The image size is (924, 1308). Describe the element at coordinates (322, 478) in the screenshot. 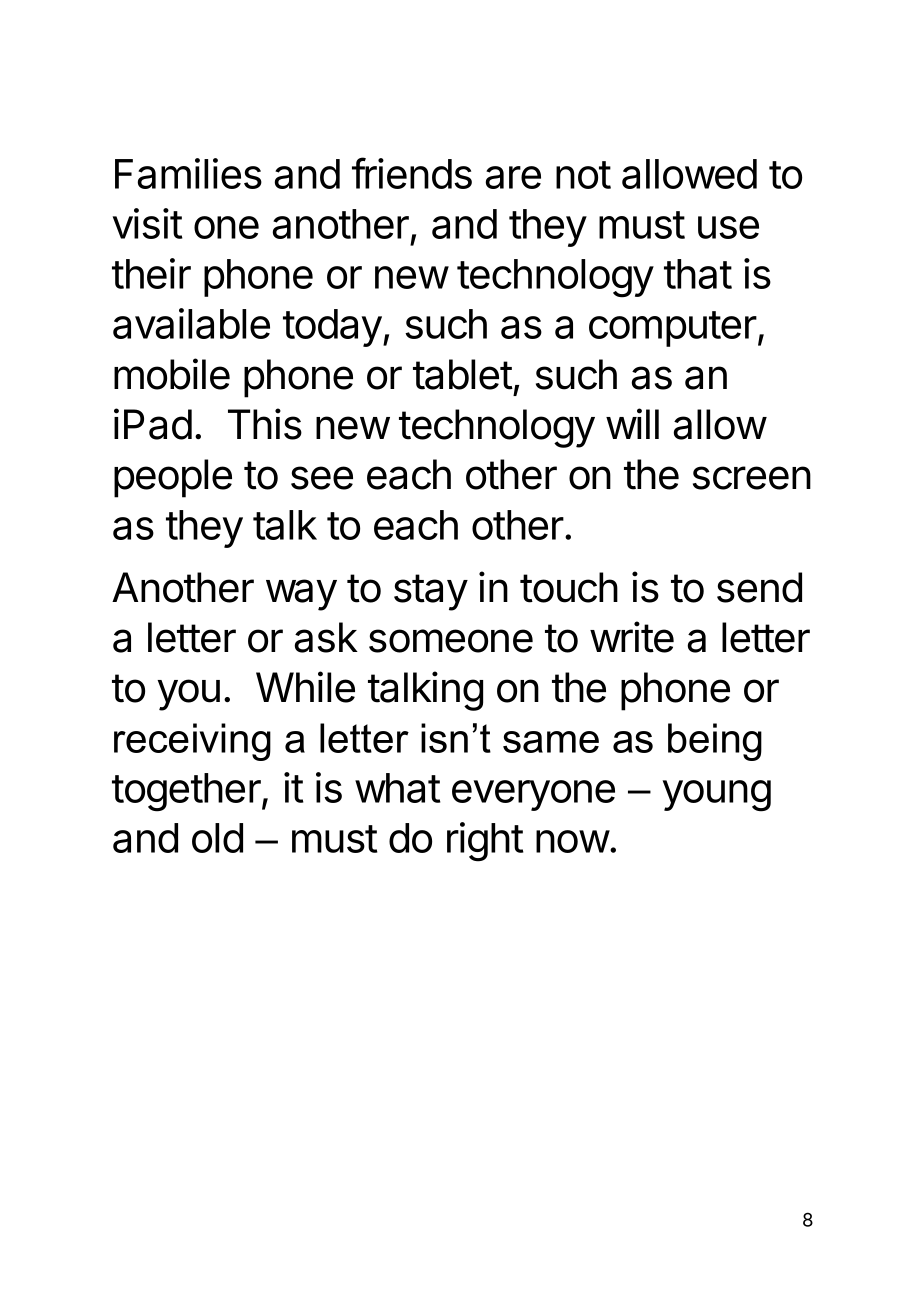

I see `see` at that location.
